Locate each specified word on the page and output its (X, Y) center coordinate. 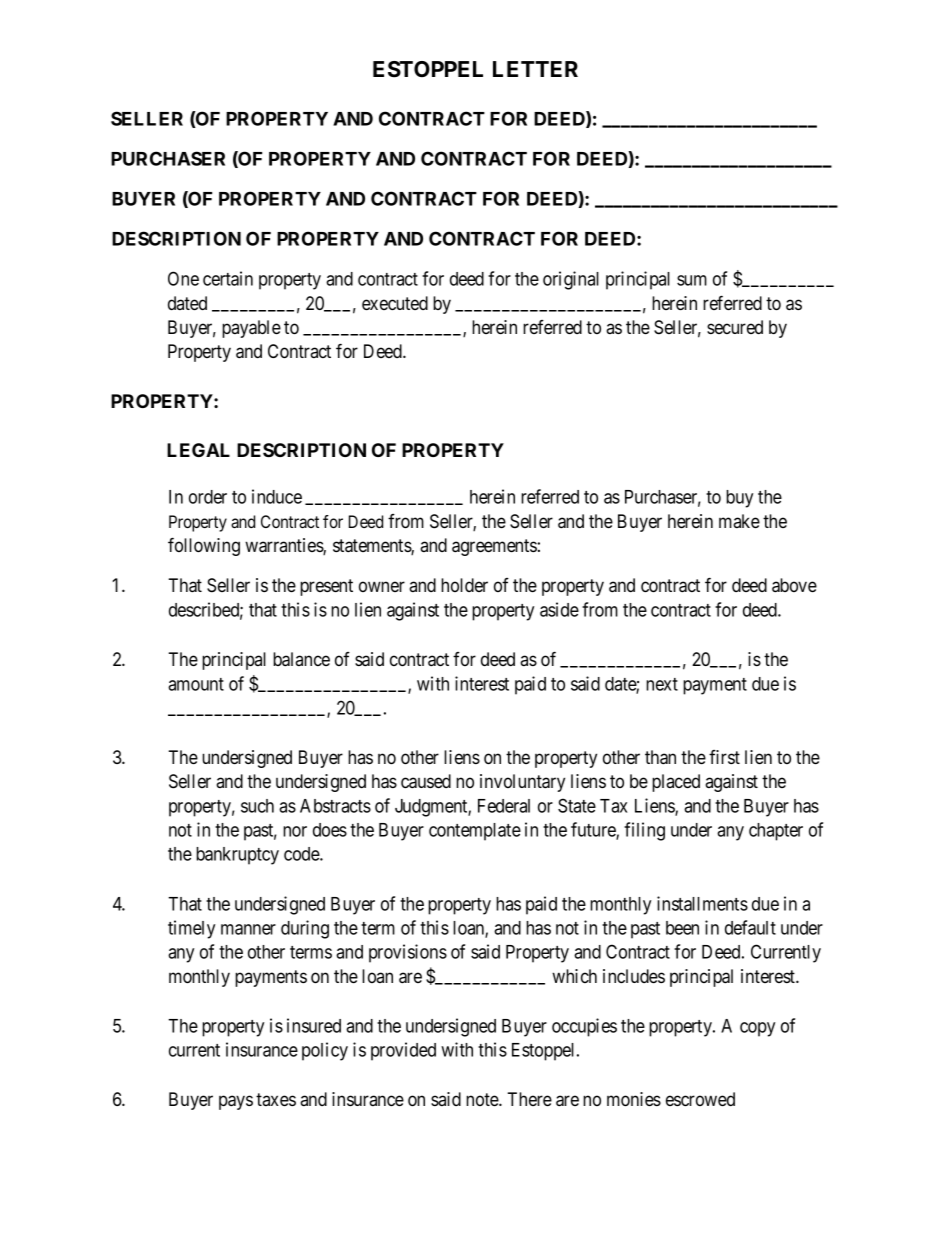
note (483, 1099)
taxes (276, 1099)
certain (228, 278)
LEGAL (198, 450)
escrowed (700, 1099)
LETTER (535, 69)
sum (692, 280)
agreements (494, 547)
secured (735, 327)
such (257, 806)
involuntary (522, 783)
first (724, 757)
